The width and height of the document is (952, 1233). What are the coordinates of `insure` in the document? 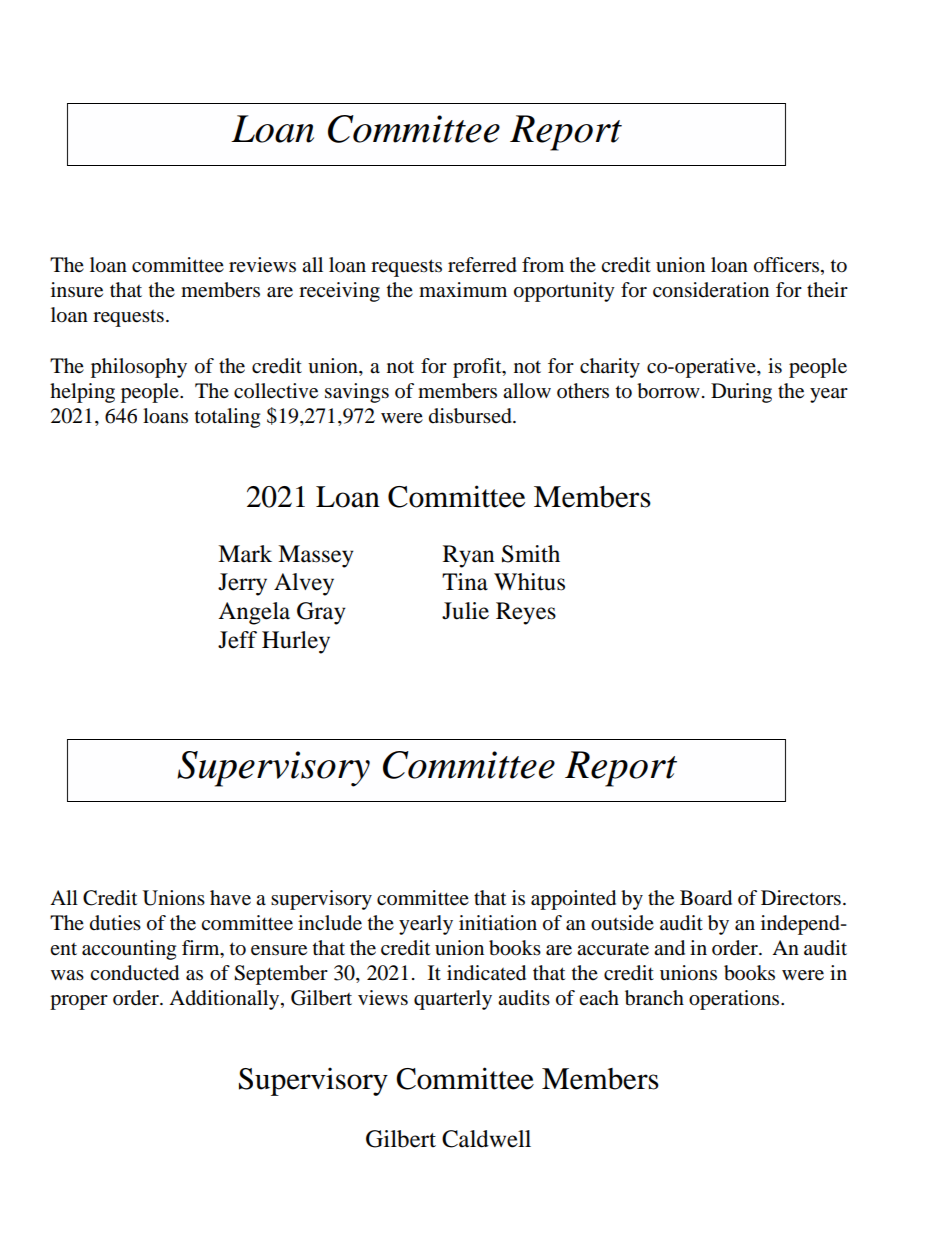 It's located at (77, 290).
